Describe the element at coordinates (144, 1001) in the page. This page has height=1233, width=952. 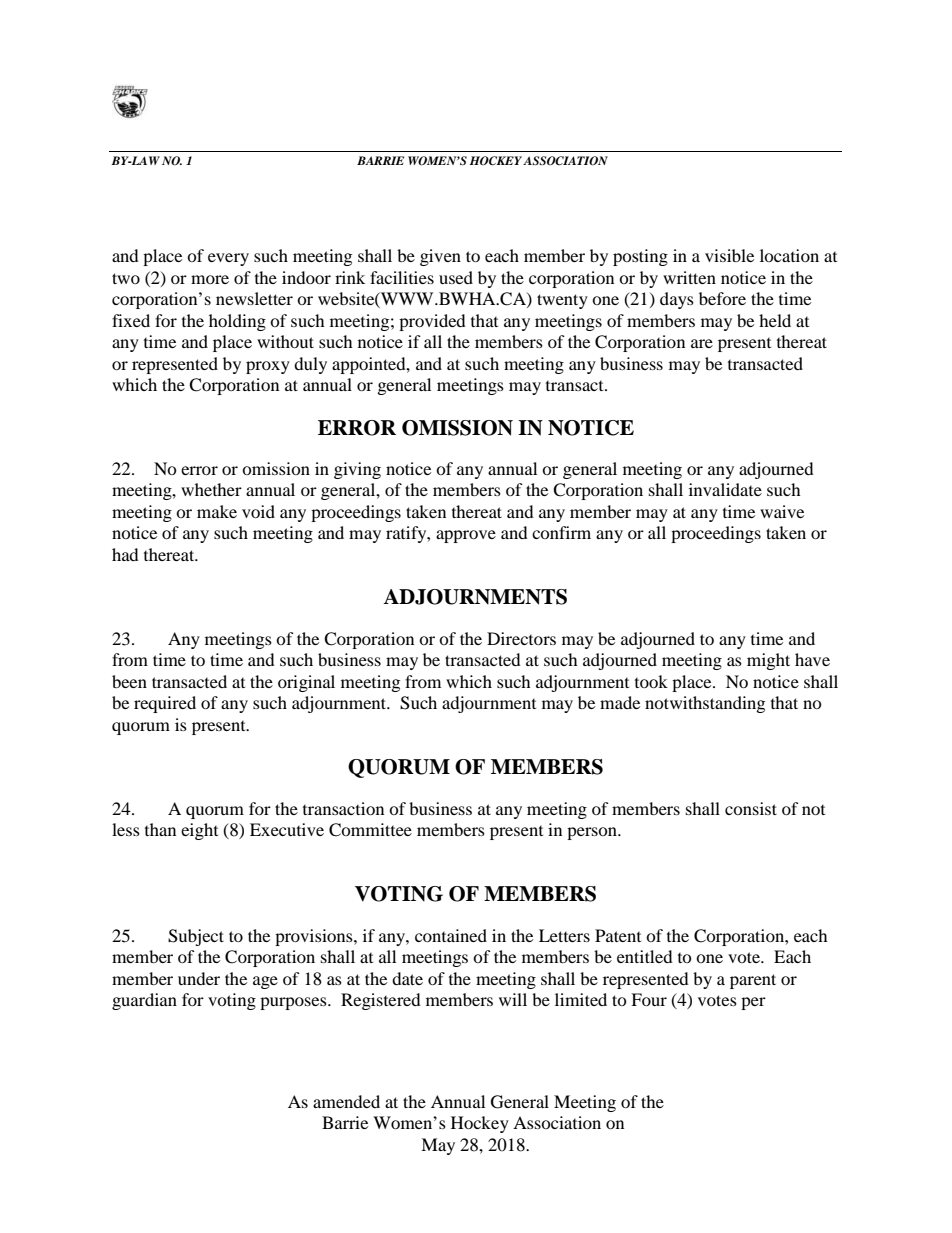
I see `guardian` at that location.
